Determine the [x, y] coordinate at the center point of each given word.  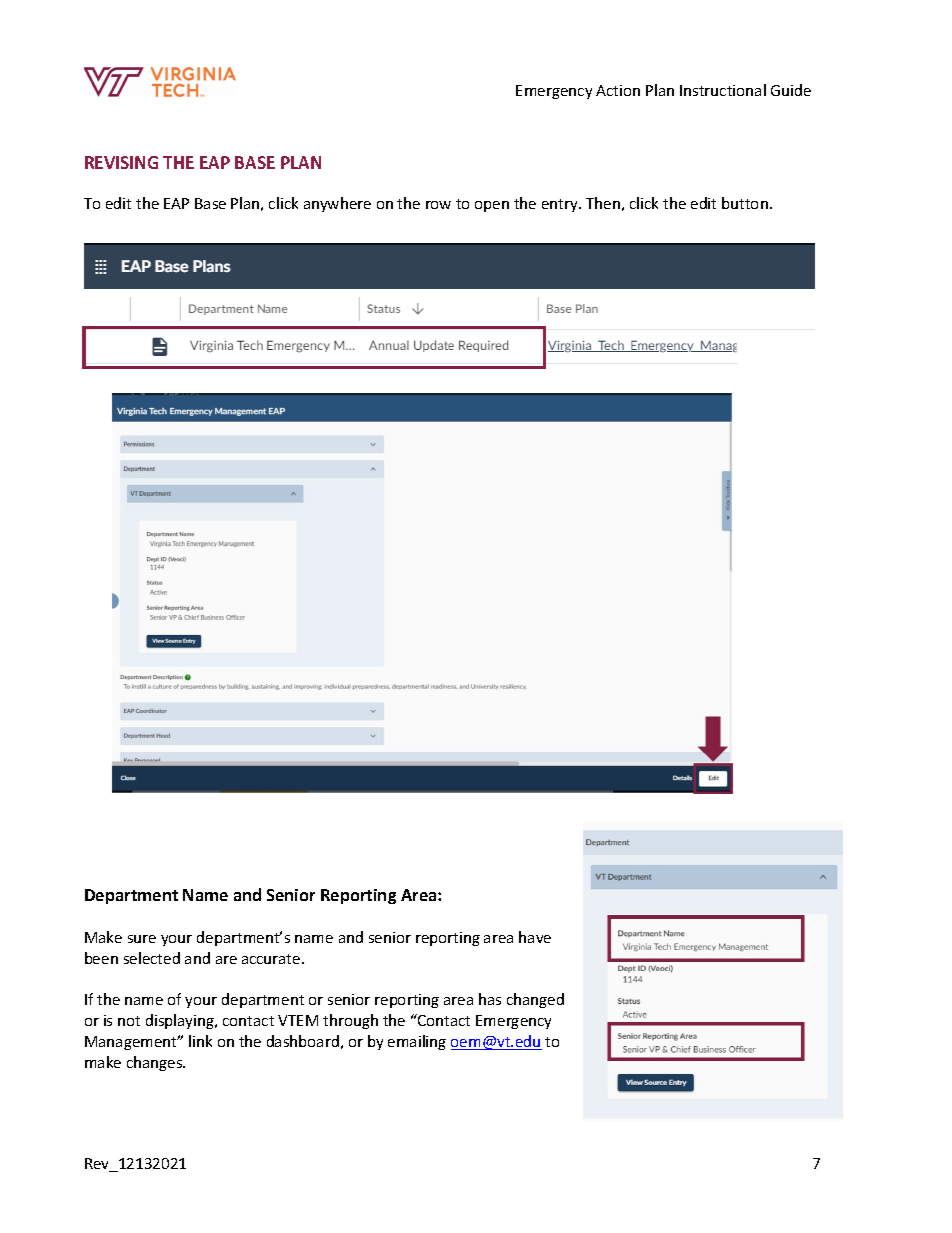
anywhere [337, 204]
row [438, 205]
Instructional [723, 90]
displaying [181, 1021]
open [492, 206]
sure [142, 939]
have [535, 937]
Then [603, 203]
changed [535, 1000]
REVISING [121, 162]
